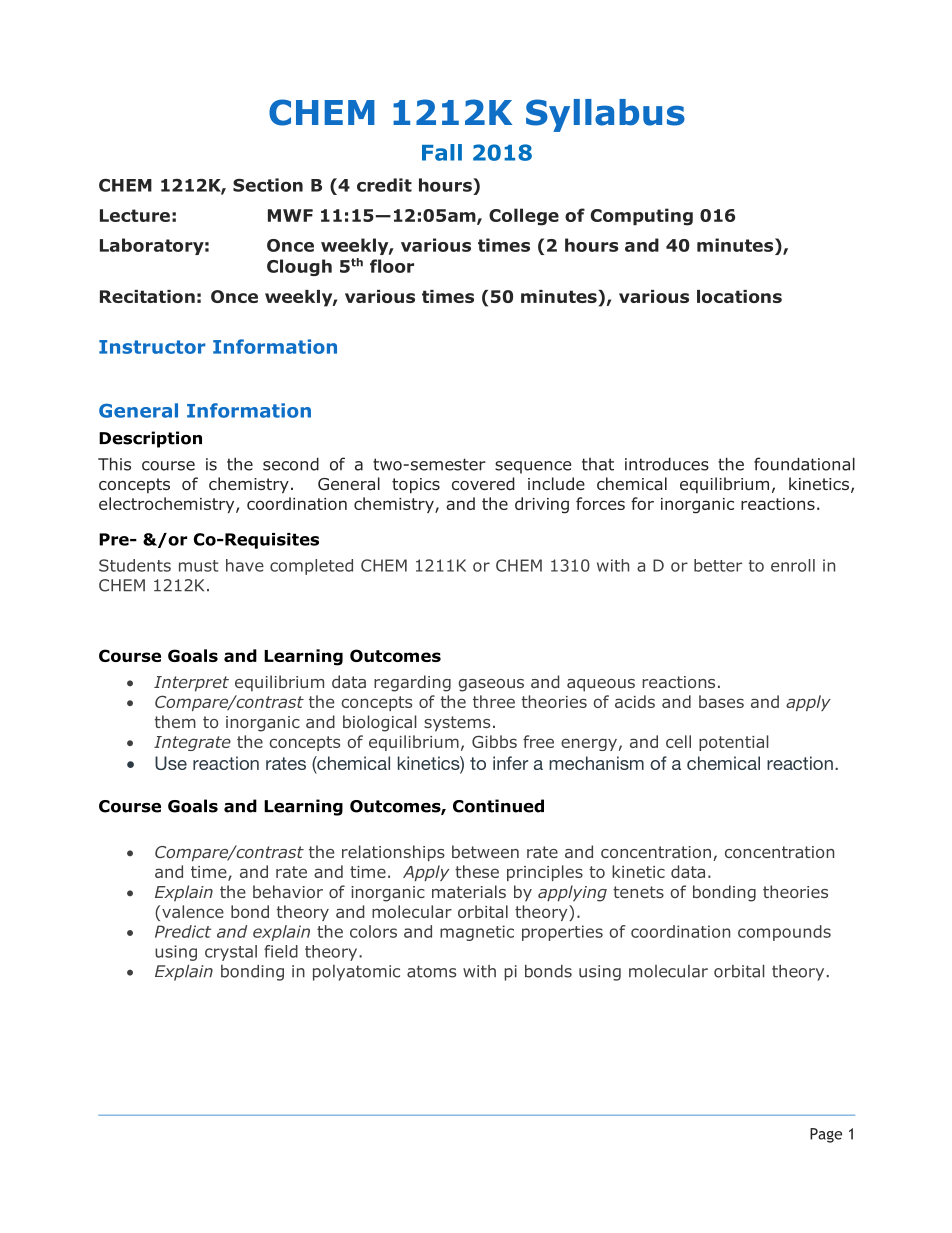 Image resolution: width=952 pixels, height=1233 pixels. I want to click on Instructor, so click(152, 347).
